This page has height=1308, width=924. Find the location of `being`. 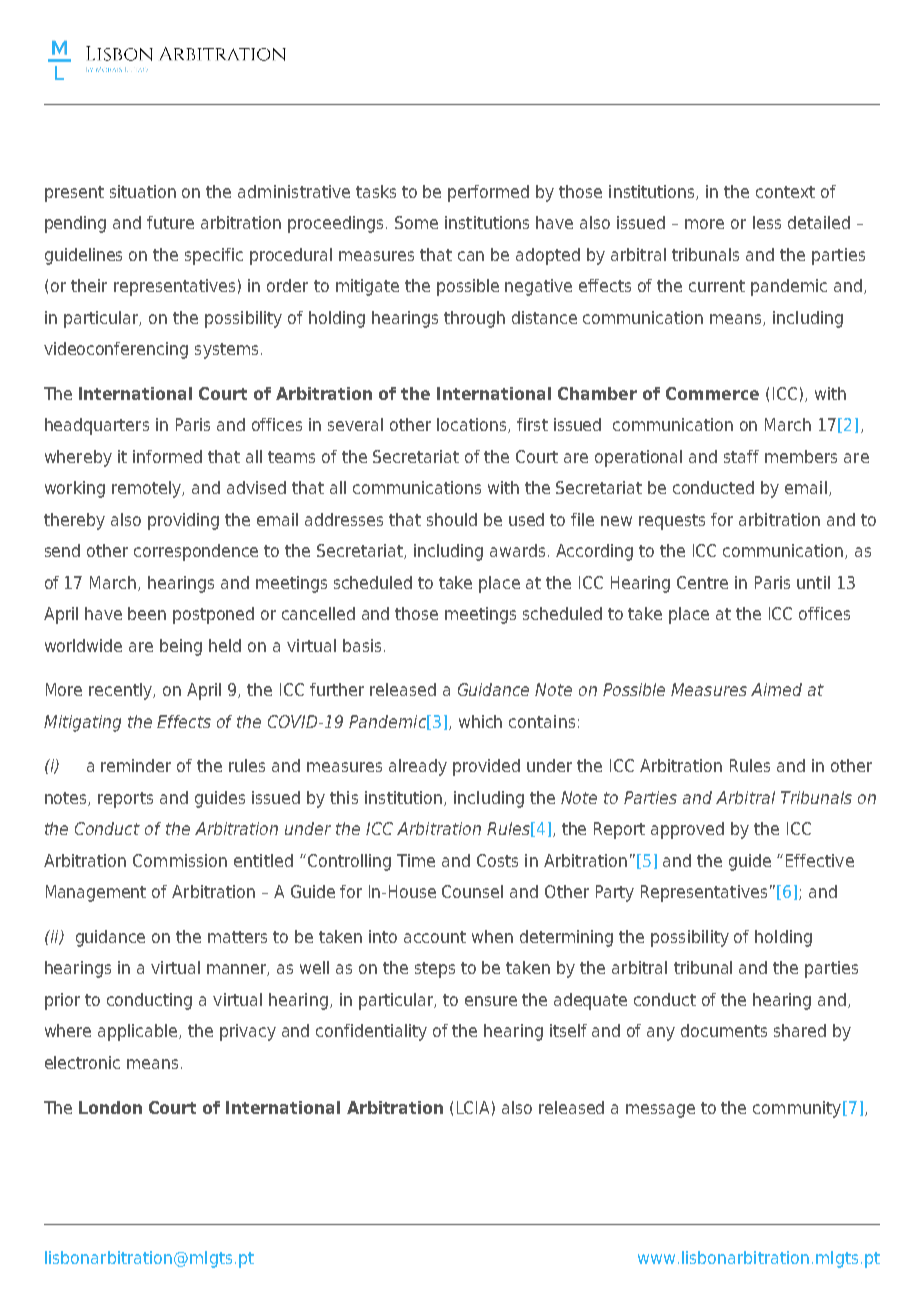

being is located at coordinates (181, 647).
